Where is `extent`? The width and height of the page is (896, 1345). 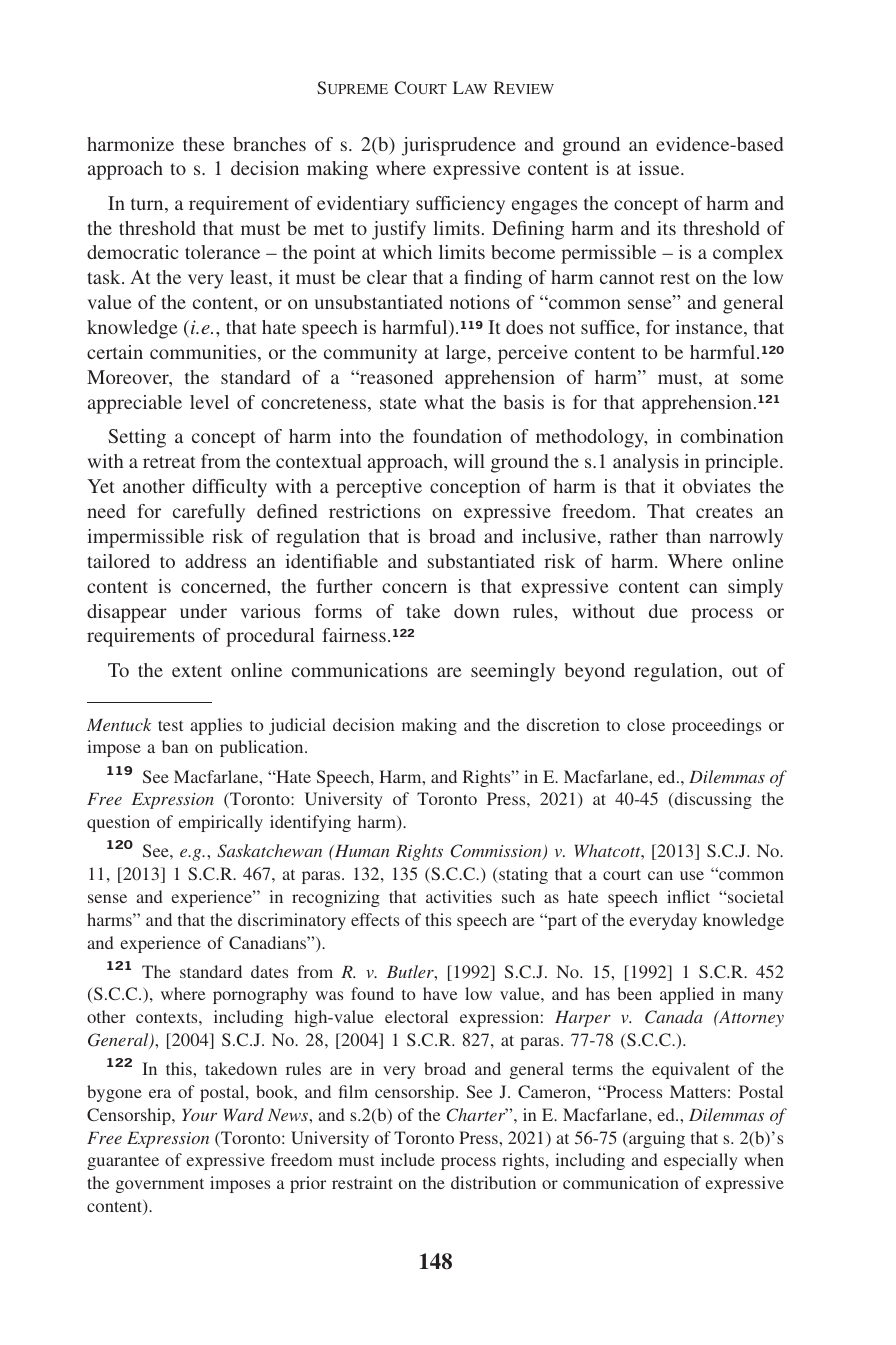
extent is located at coordinates (197, 671).
